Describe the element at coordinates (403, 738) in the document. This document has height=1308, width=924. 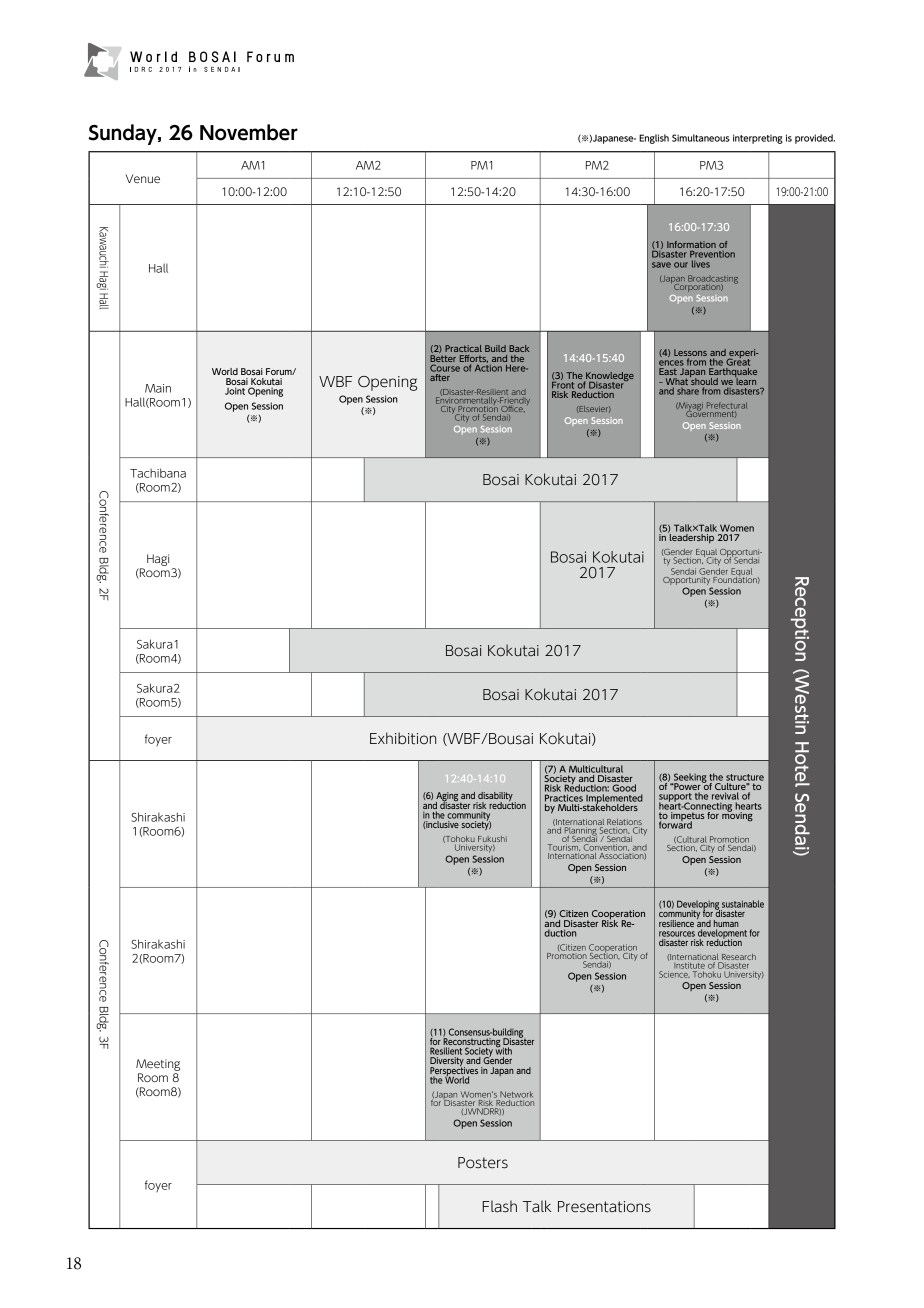
I see `Exhibition` at that location.
